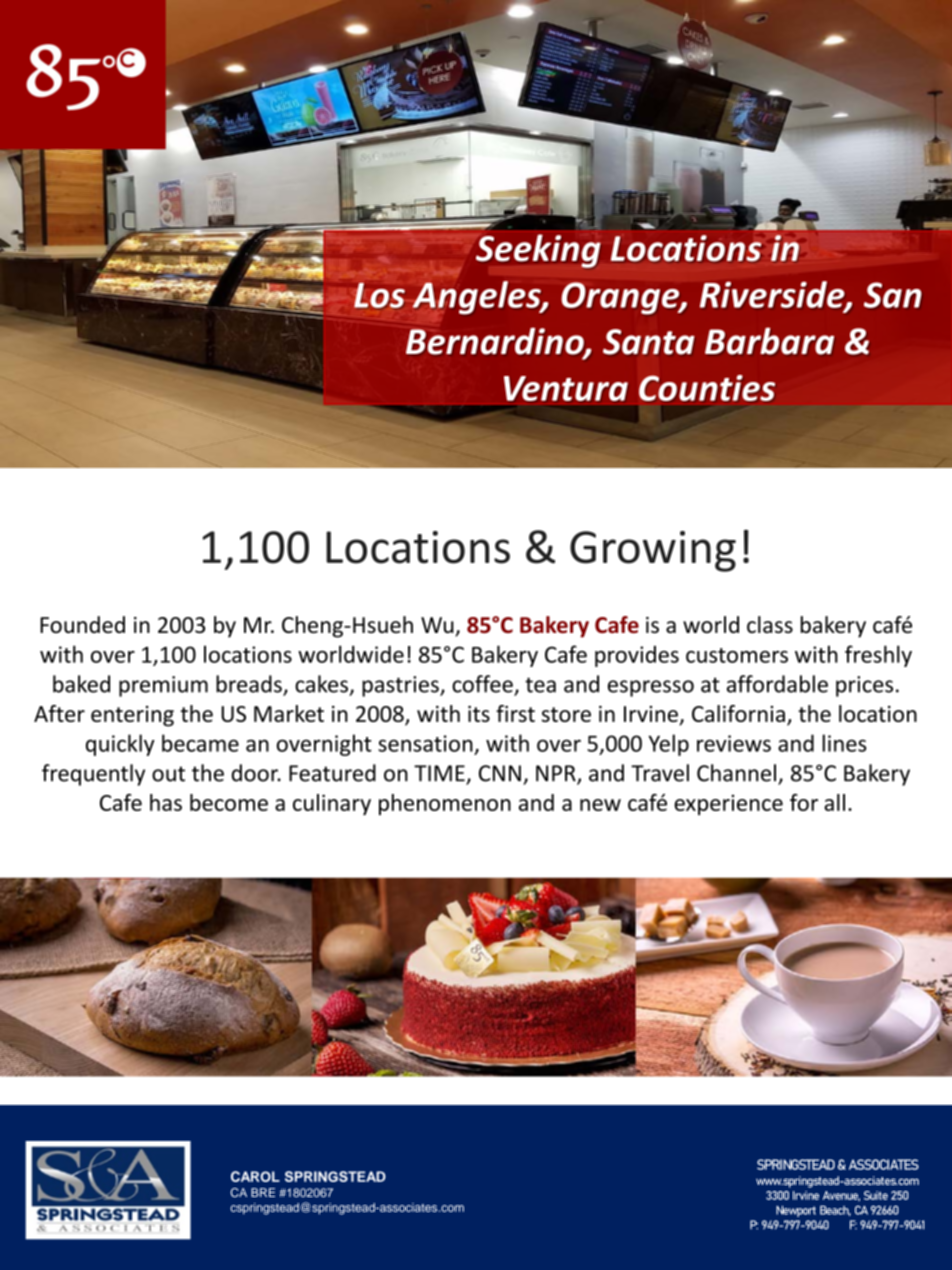 This page has width=952, height=1270. I want to click on Los, so click(379, 295).
